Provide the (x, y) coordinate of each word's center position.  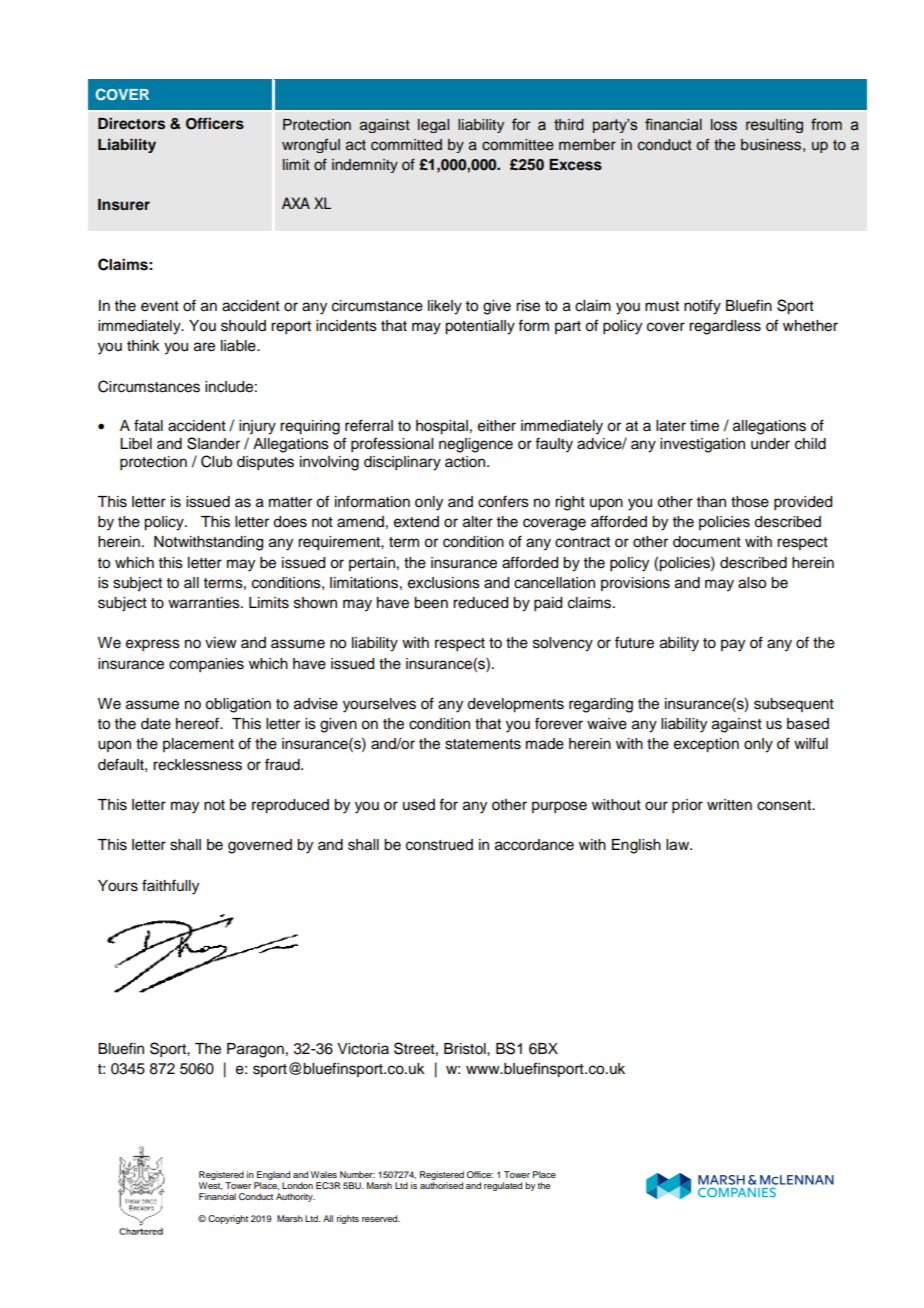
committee (518, 145)
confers (503, 501)
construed (439, 845)
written (729, 805)
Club (216, 461)
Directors (131, 123)
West (211, 1186)
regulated (503, 1186)
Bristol (466, 1049)
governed (260, 846)
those (750, 502)
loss (724, 125)
